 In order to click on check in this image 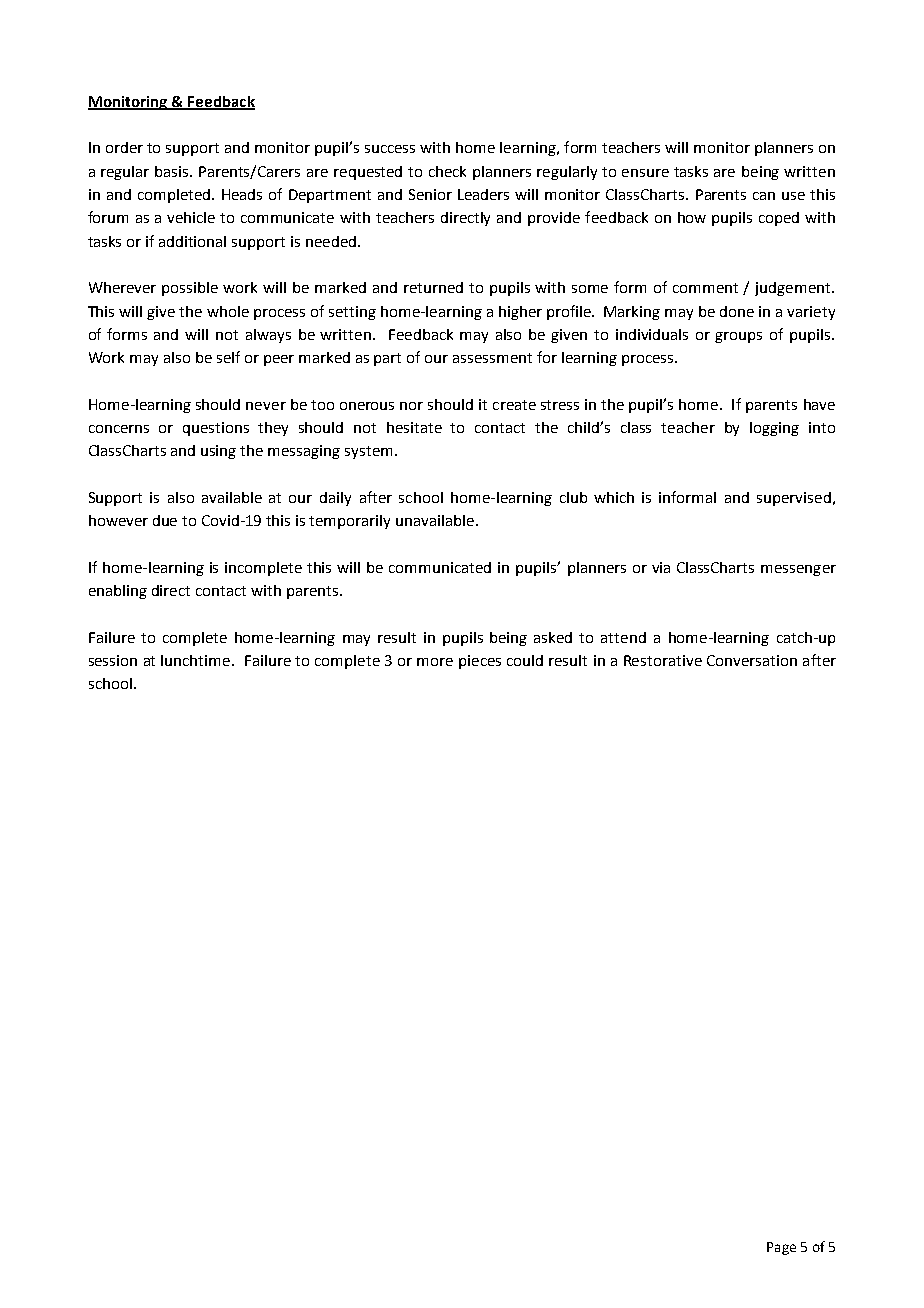, I will do `click(447, 171)`.
